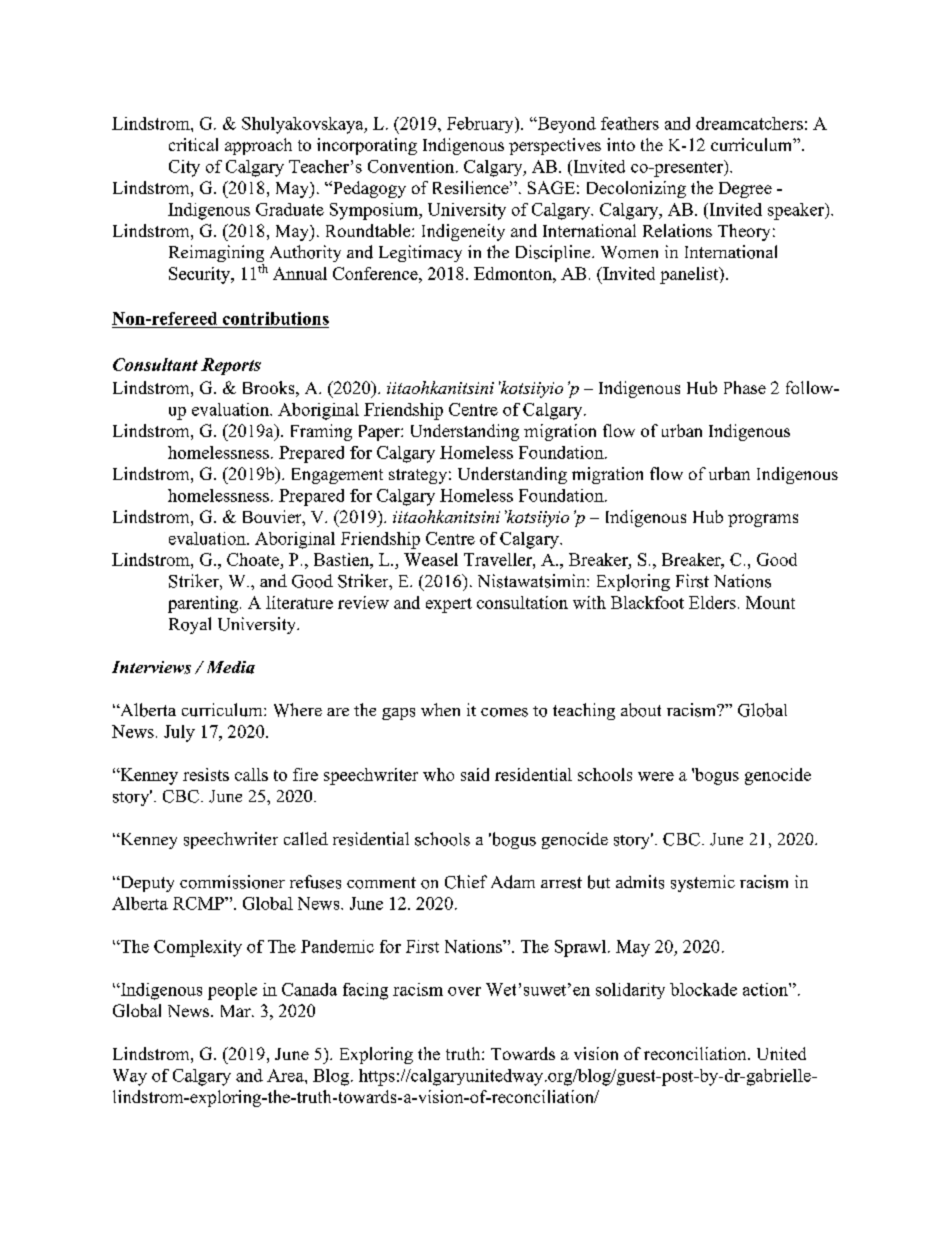  I want to click on critical, so click(193, 144).
